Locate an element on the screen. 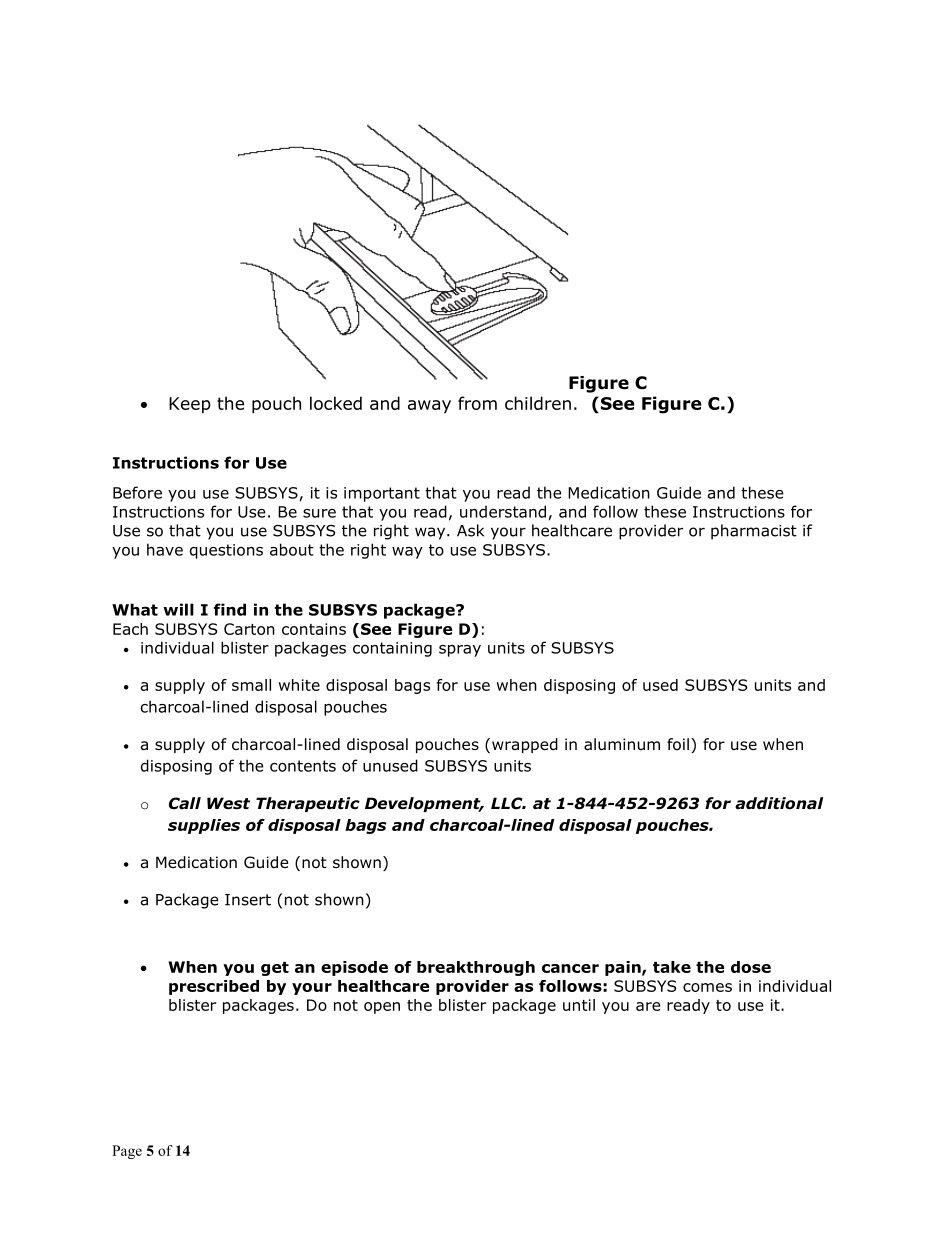 The image size is (952, 1233). Page is located at coordinates (127, 1152).
